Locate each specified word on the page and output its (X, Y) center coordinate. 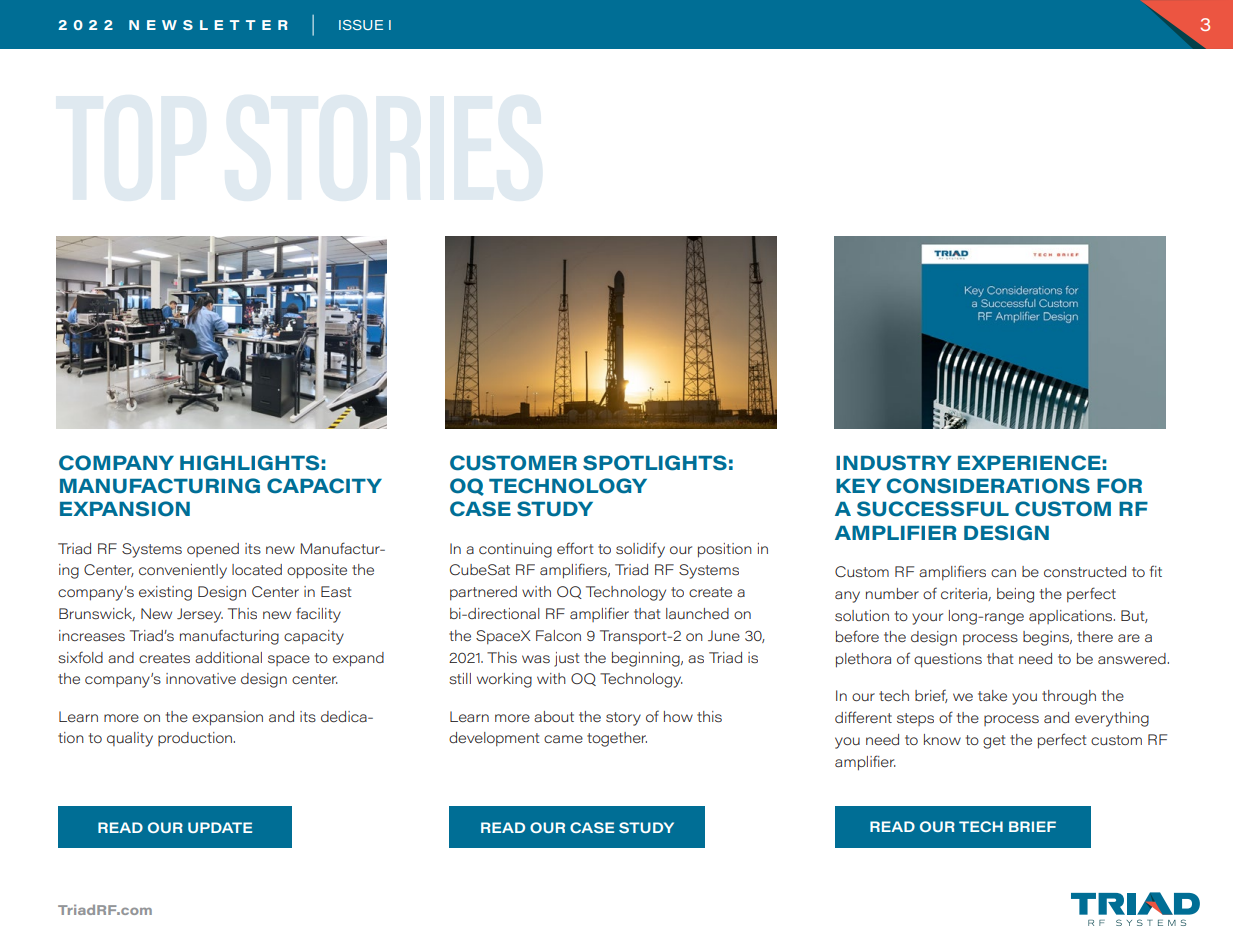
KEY (858, 486)
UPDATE (220, 827)
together (617, 739)
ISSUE (361, 25)
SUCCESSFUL (933, 509)
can (1003, 573)
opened (213, 550)
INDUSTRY (893, 463)
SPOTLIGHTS (655, 463)
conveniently (183, 571)
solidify (640, 550)
